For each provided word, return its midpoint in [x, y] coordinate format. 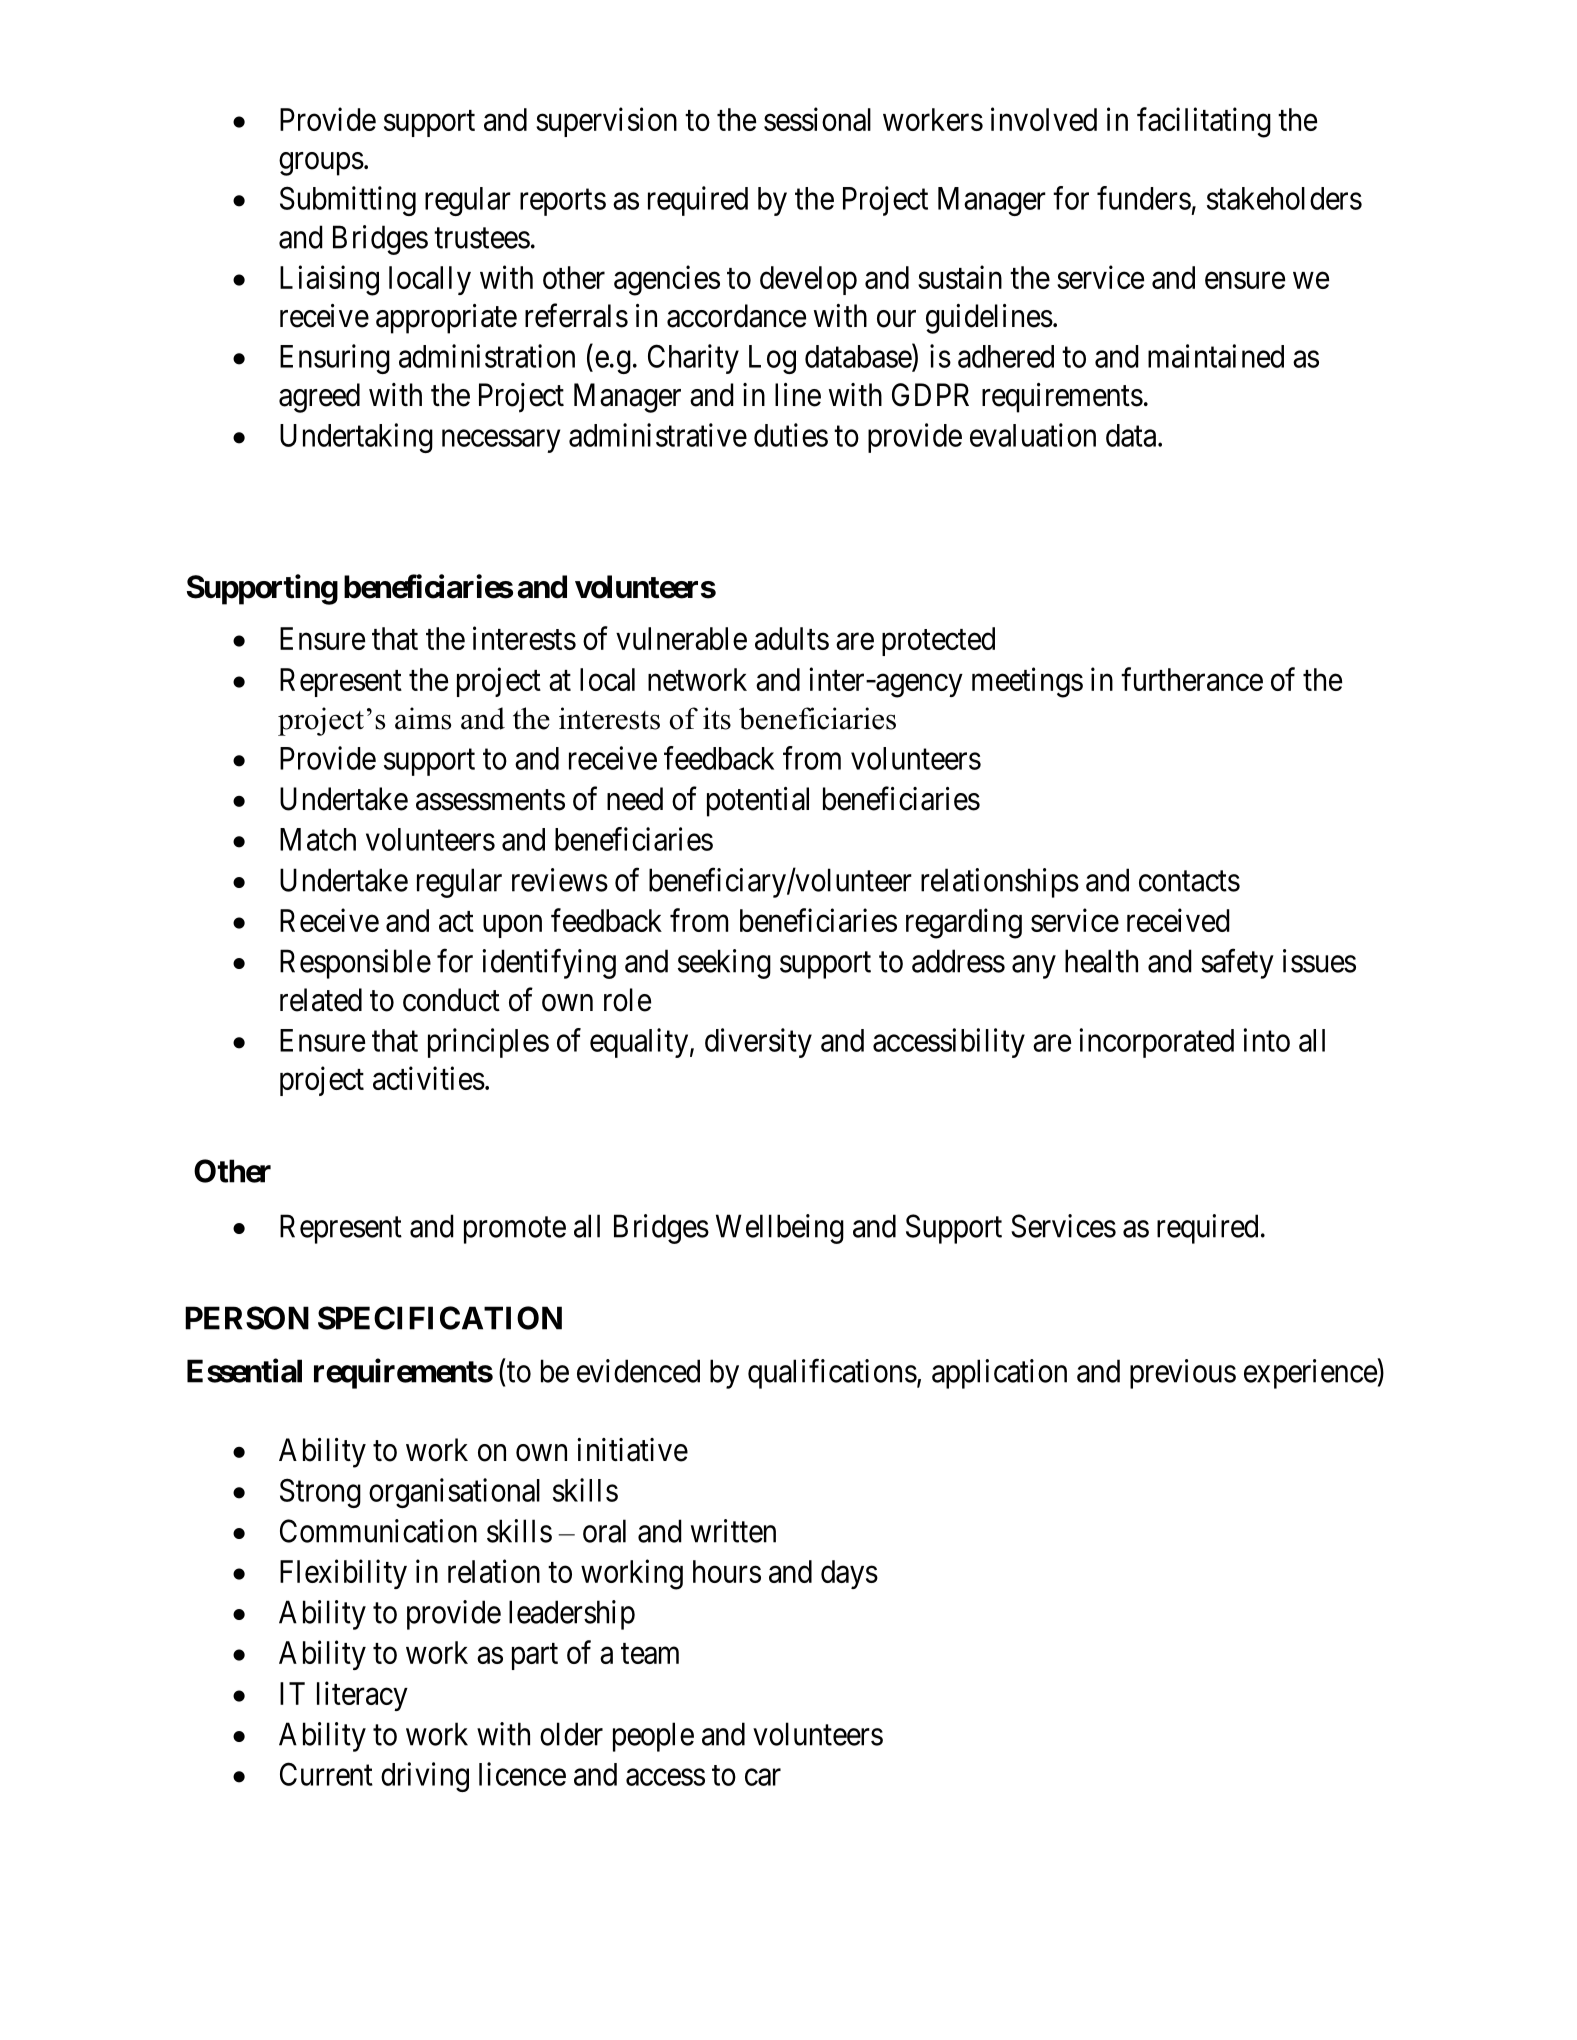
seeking [724, 964]
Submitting [348, 201]
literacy [362, 1696]
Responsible [355, 964]
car [763, 1777]
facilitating [1204, 122]
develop [808, 280]
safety [1237, 964]
